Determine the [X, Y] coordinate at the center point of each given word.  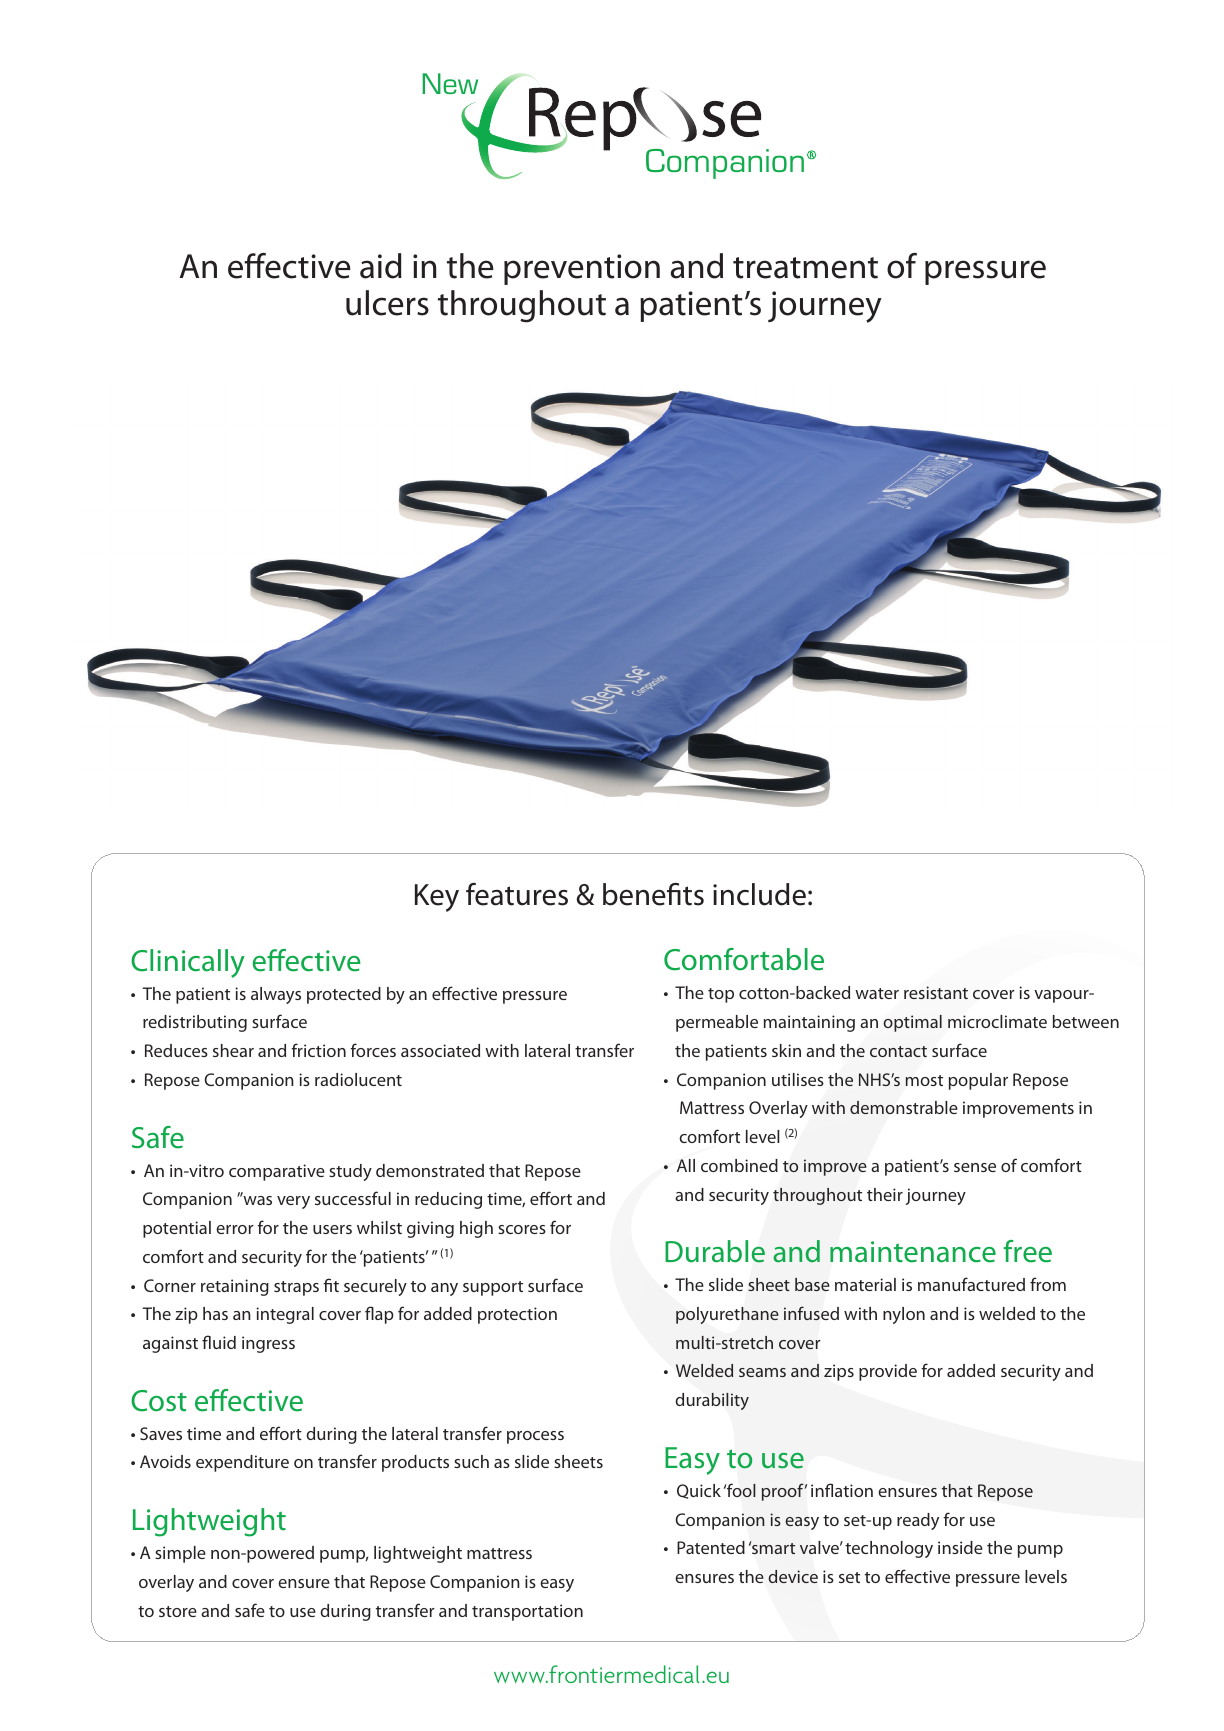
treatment [805, 268]
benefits [653, 894]
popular [978, 1081]
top [721, 995]
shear [233, 1050]
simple [180, 1554]
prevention [582, 269]
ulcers [387, 303]
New [450, 83]
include [759, 894]
